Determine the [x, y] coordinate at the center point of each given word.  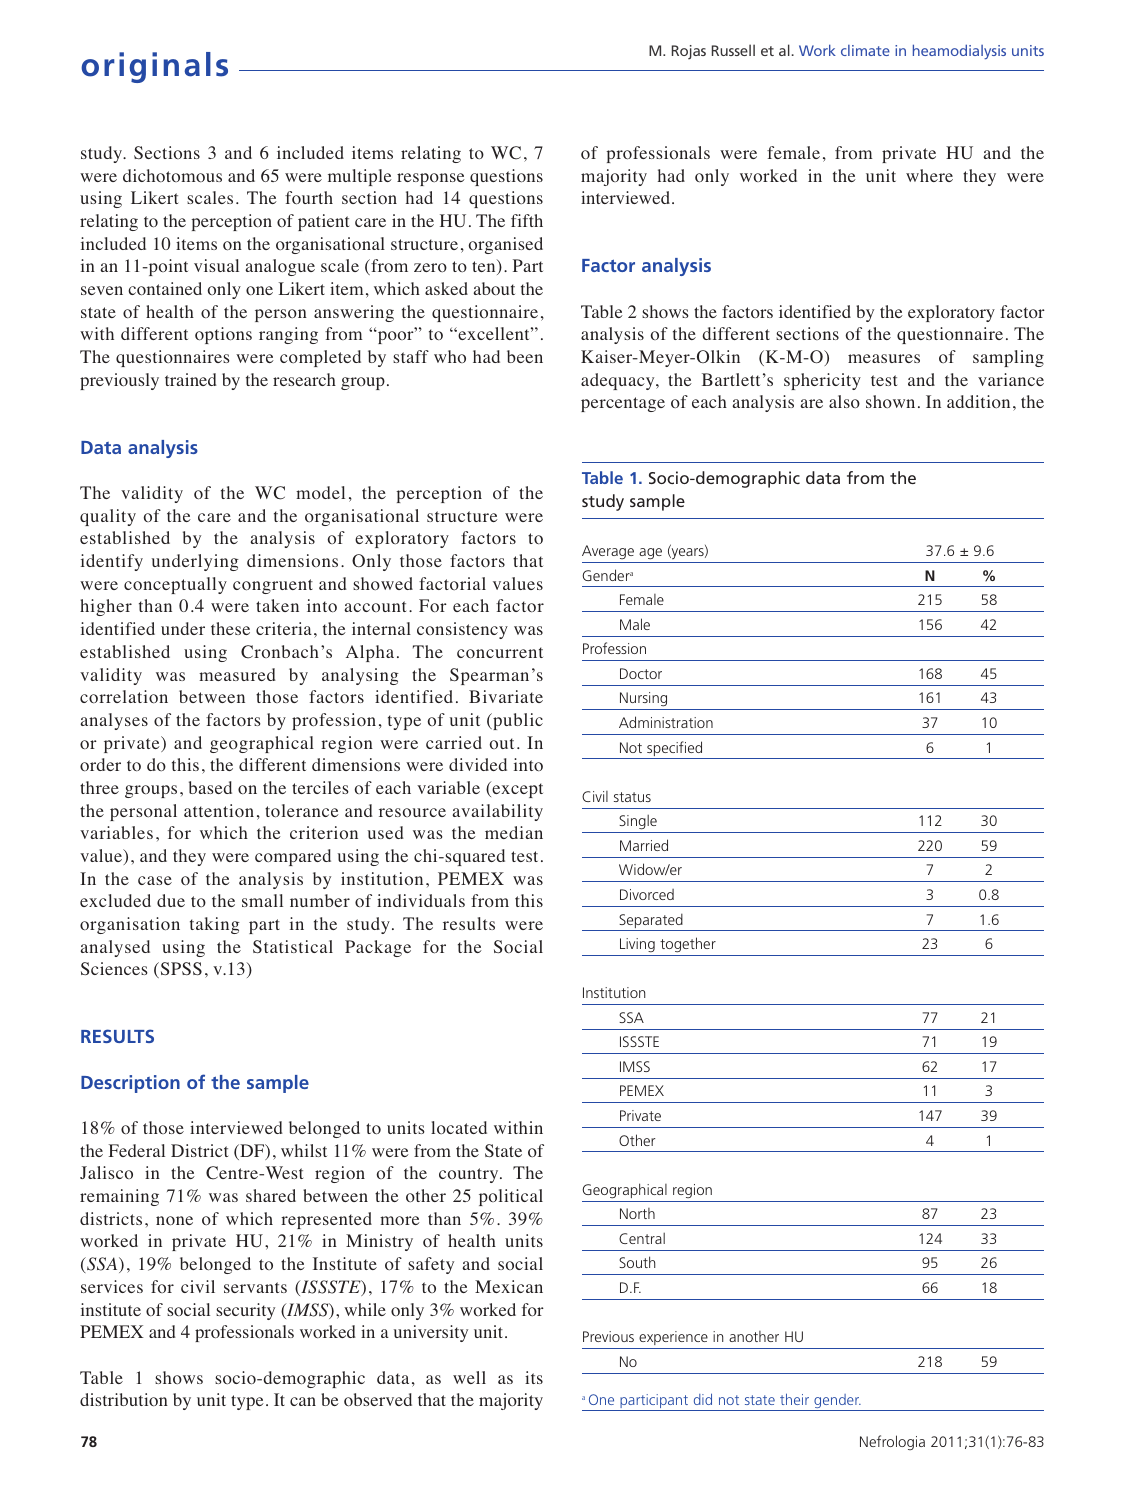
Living [637, 945]
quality [108, 517]
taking [215, 925]
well [469, 1377]
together [688, 945]
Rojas [689, 52]
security [245, 1311]
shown [890, 401]
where [929, 175]
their [794, 1399]
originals [154, 67]
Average [608, 552]
